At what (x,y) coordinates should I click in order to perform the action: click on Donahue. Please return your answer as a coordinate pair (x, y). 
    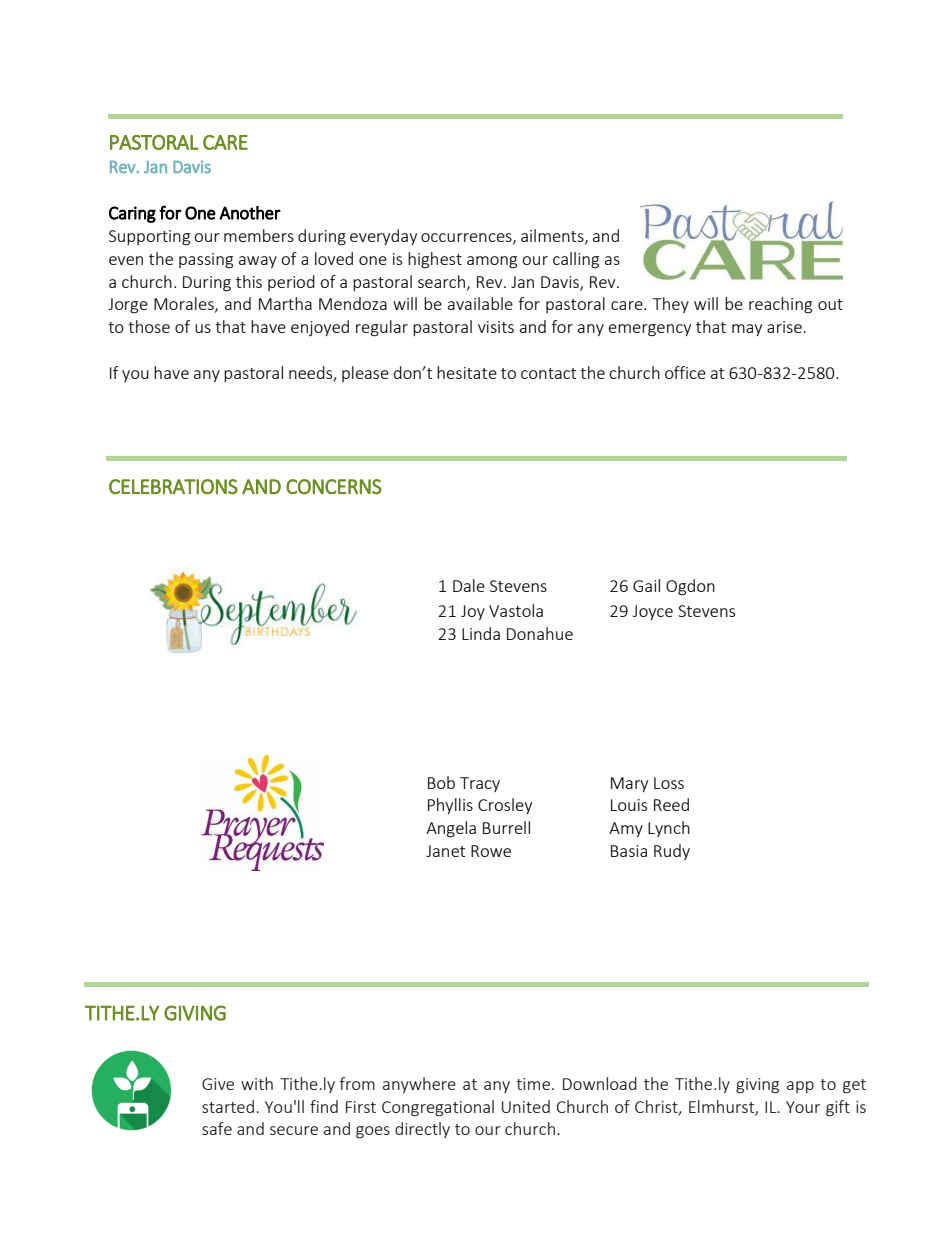
    Looking at the image, I should click on (540, 633).
